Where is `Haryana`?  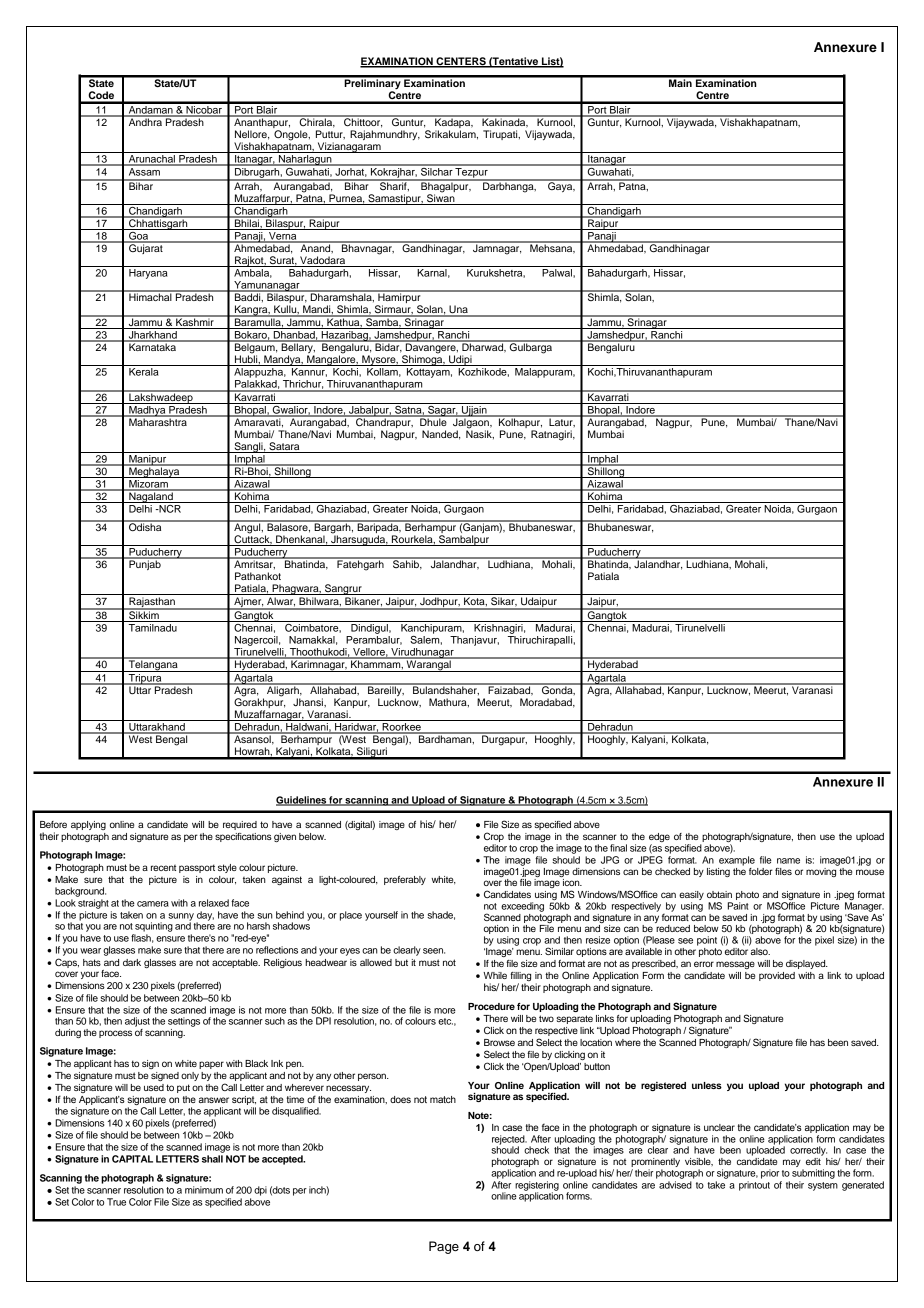
Haryana is located at coordinates (148, 274).
